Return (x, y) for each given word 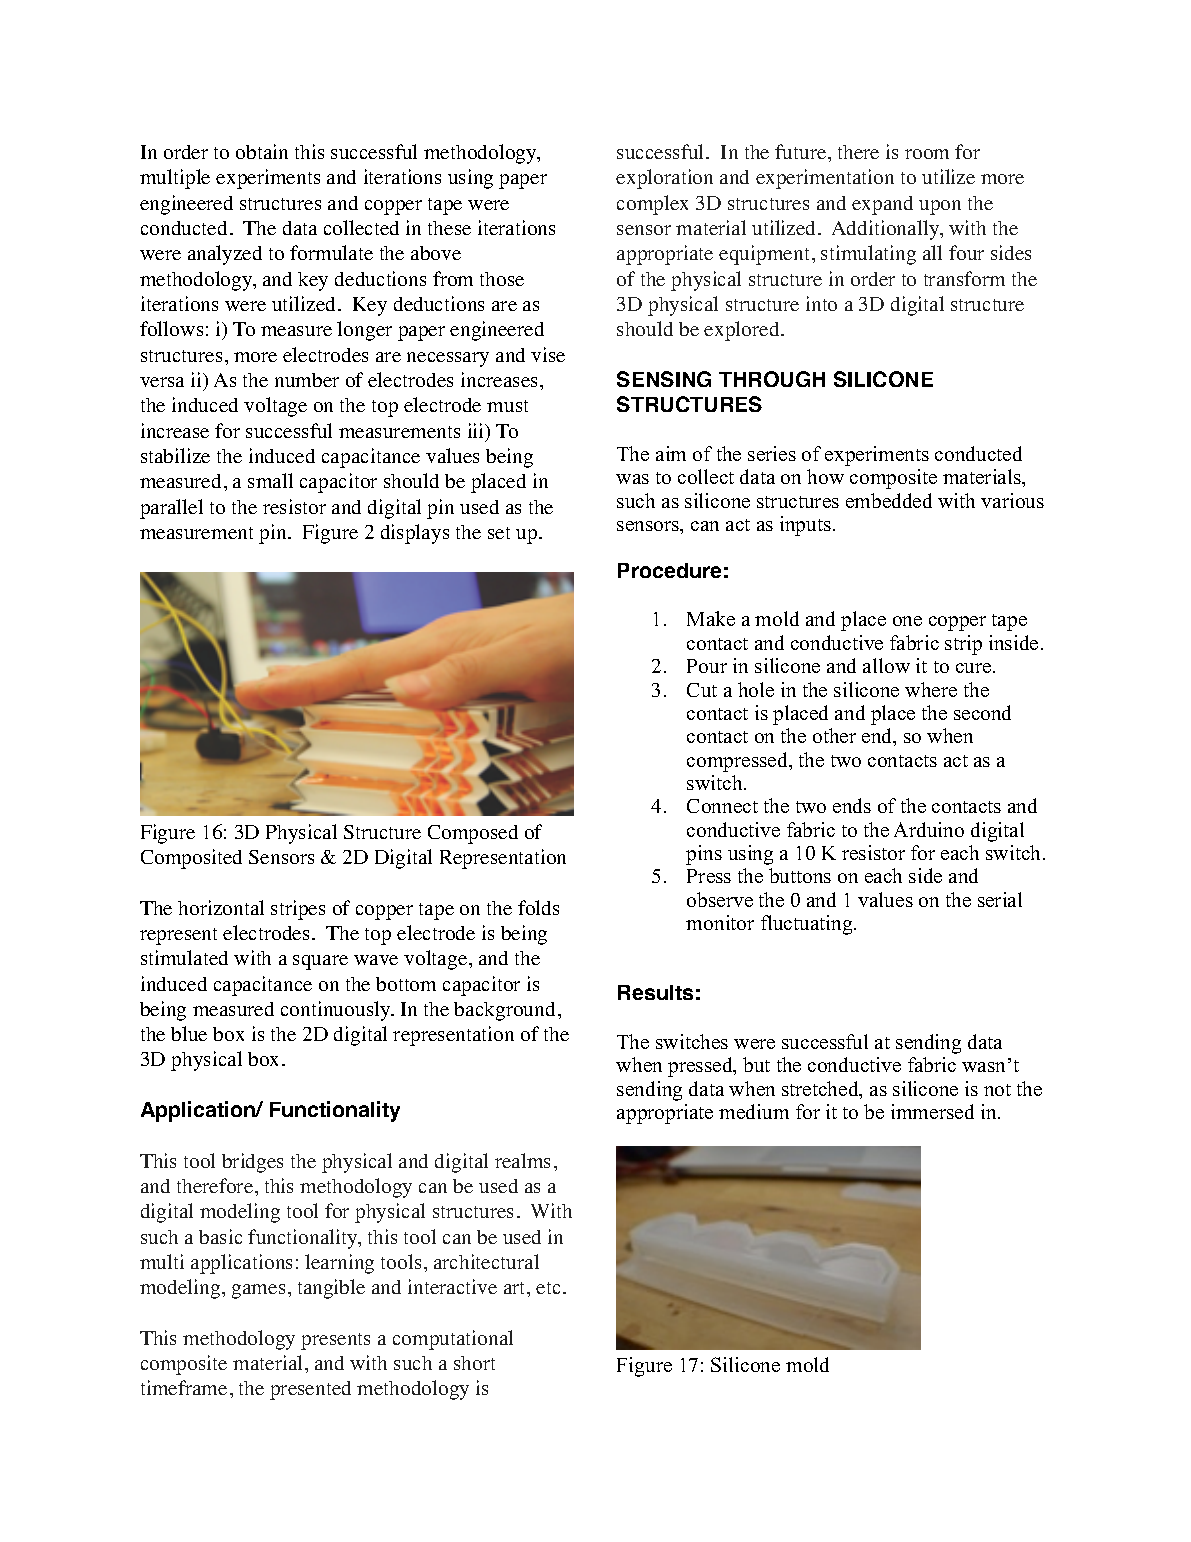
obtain (262, 151)
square (320, 962)
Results (655, 992)
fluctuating (808, 925)
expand (882, 205)
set (499, 533)
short (474, 1363)
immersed (932, 1111)
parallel (171, 509)
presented (310, 1390)
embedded (889, 500)
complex (652, 205)
